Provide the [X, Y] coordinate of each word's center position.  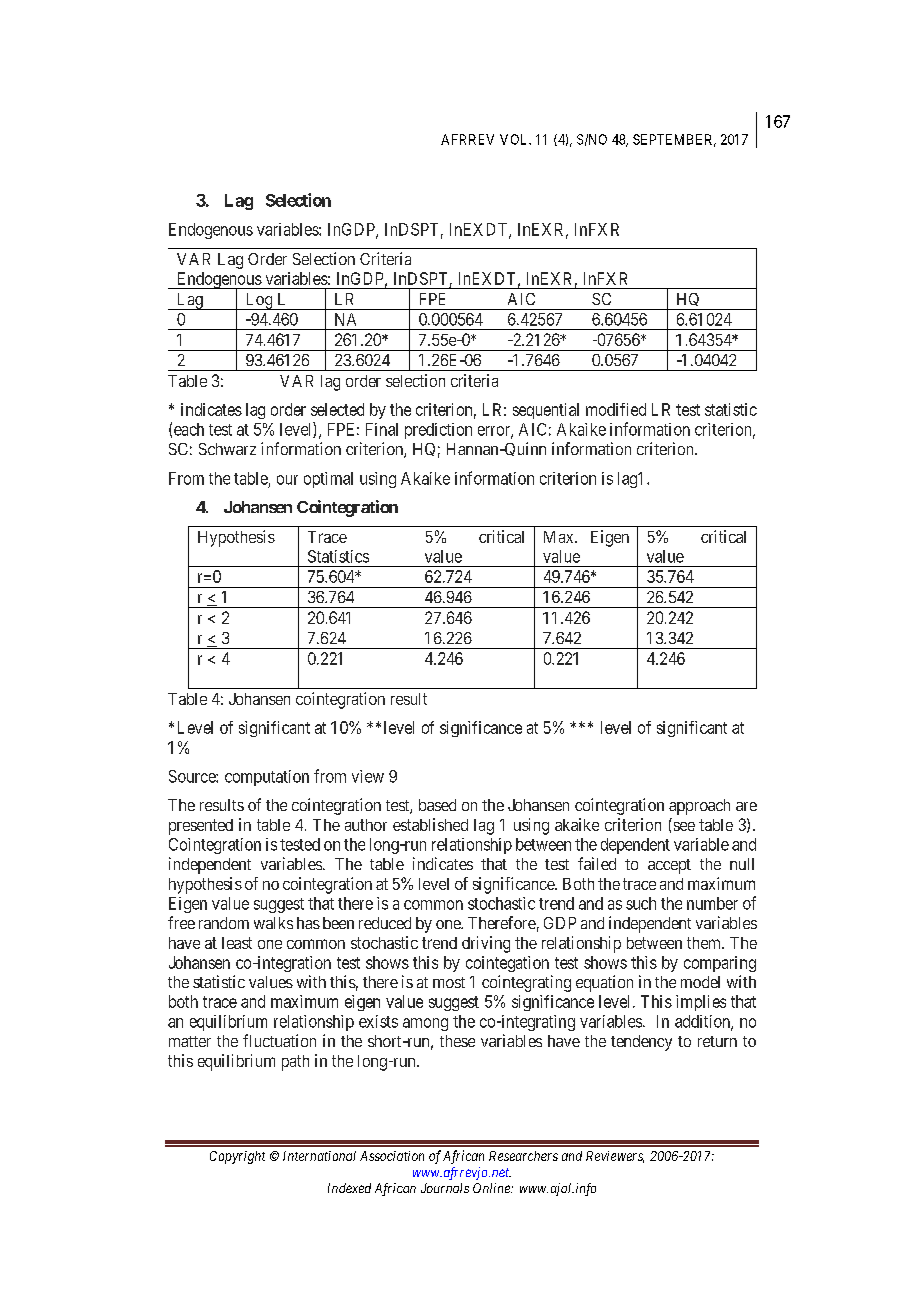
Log [259, 301]
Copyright [237, 1157]
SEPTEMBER [674, 140]
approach [699, 807]
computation [267, 778]
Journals [445, 1188]
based [437, 805]
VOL [515, 139]
